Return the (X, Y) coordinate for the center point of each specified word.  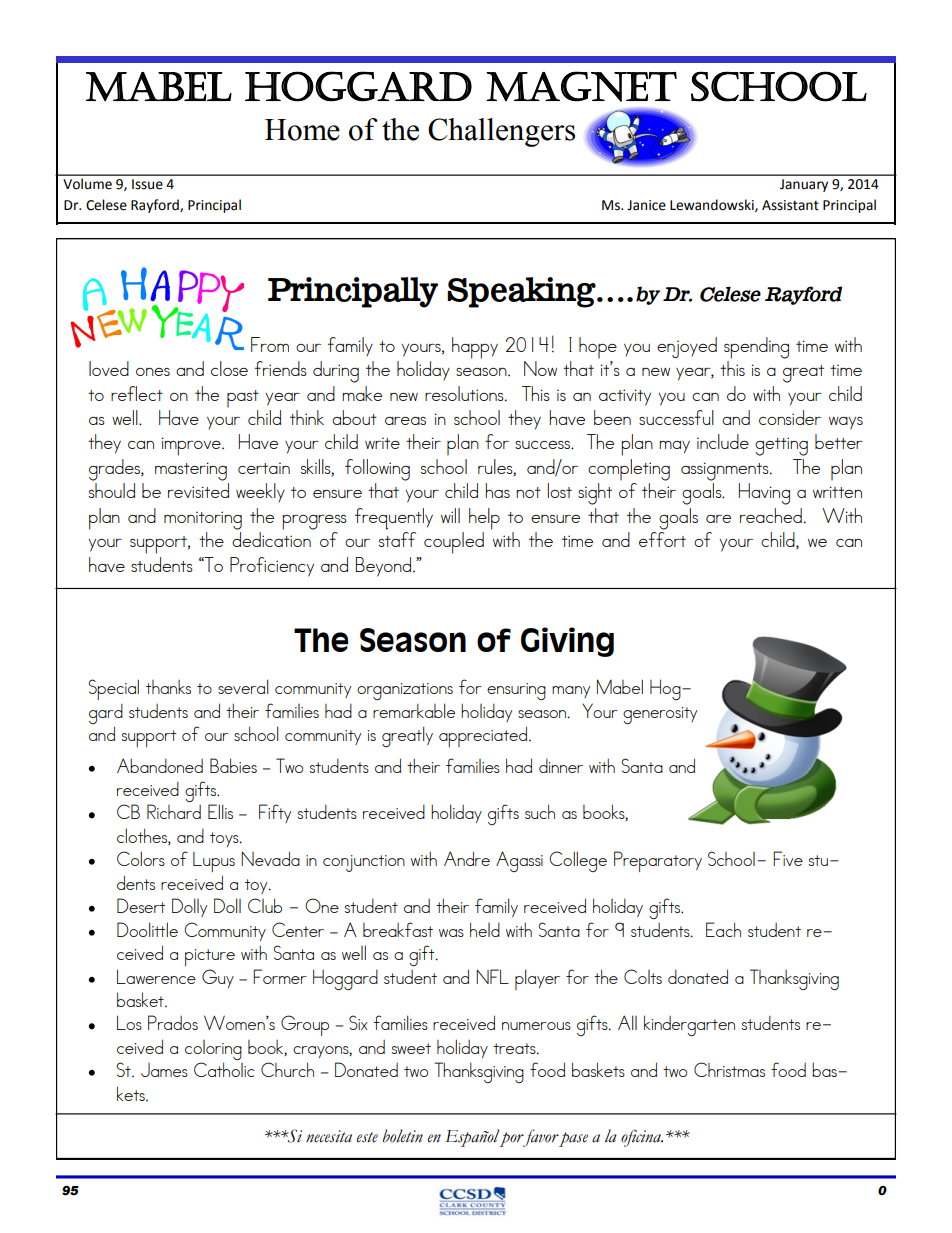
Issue (147, 184)
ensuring (516, 691)
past (243, 399)
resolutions (465, 394)
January (804, 185)
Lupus (214, 862)
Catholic (224, 1069)
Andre (467, 858)
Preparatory (658, 861)
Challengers (501, 132)
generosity (660, 715)
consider (790, 417)
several (243, 686)
